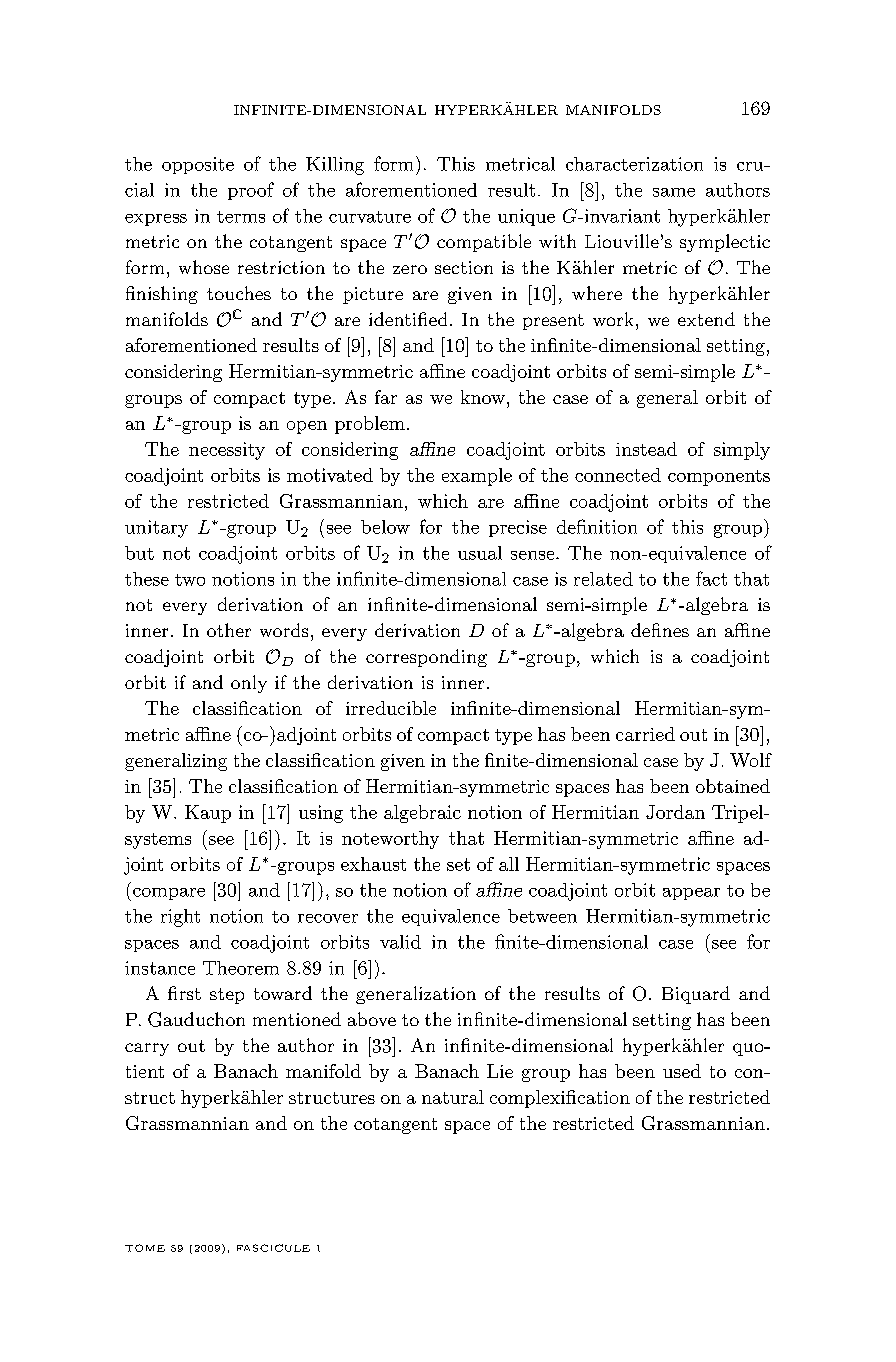 The width and height of the image is (896, 1362). Describe the element at coordinates (145, 1248) in the image. I see `TOME` at that location.
